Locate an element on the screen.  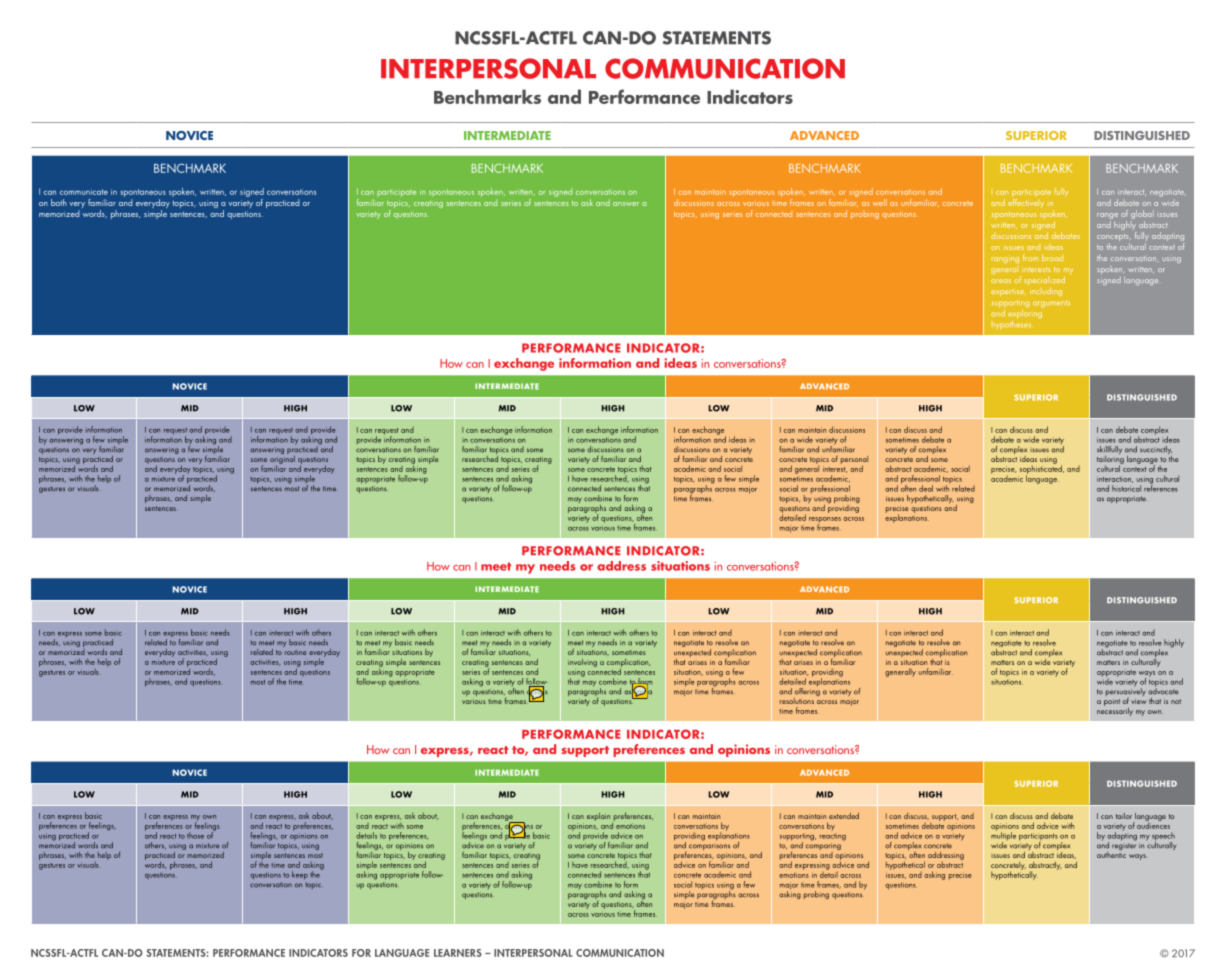
those is located at coordinates (195, 835).
